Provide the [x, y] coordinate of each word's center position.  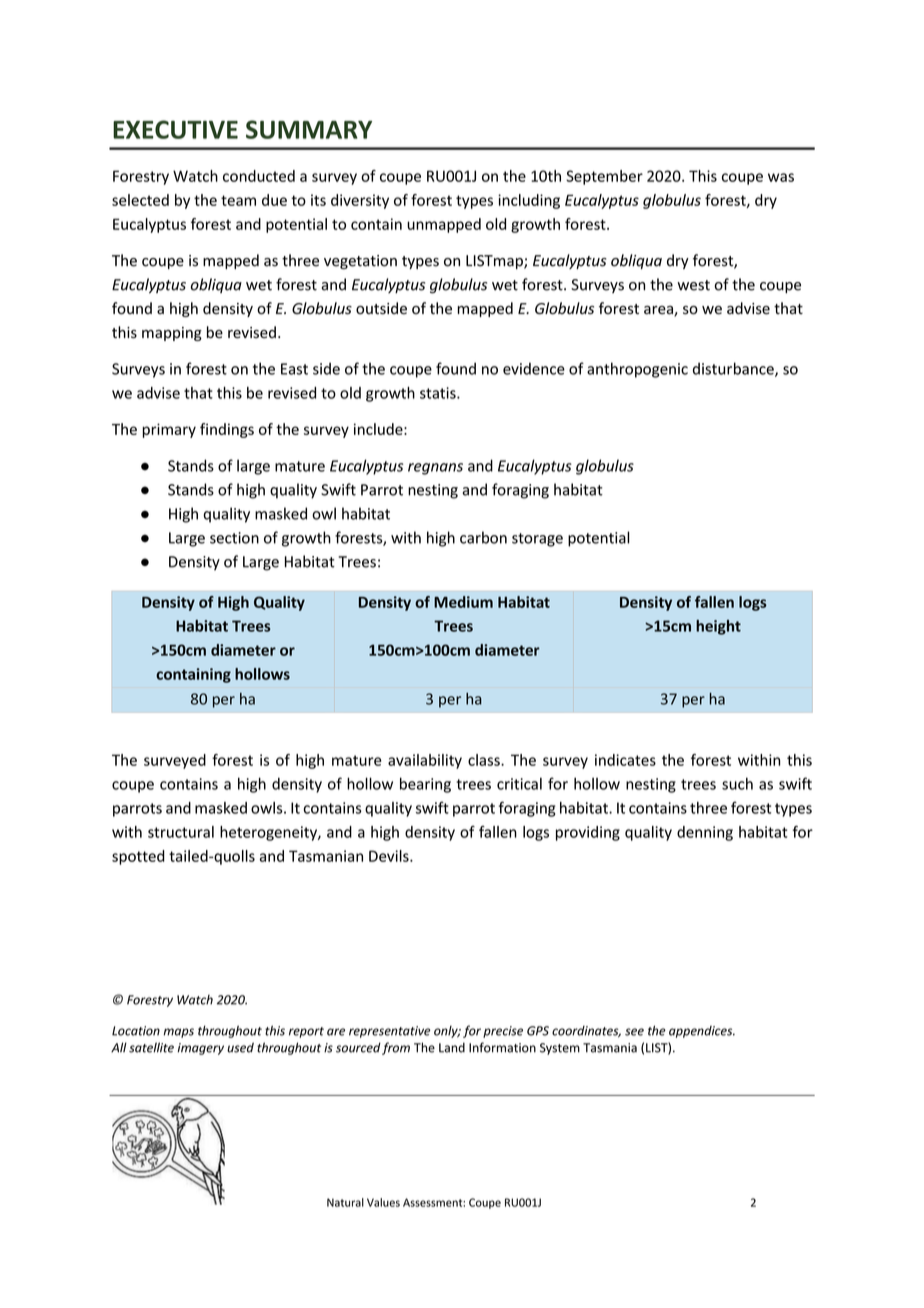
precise [503, 1032]
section [234, 538]
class [485, 760]
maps [178, 1033]
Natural [345, 1202]
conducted [259, 176]
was [781, 177]
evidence [534, 368]
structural [181, 832]
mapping [172, 334]
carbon [483, 537]
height [718, 627]
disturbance [734, 369]
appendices [702, 1032]
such [737, 783]
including [529, 201]
